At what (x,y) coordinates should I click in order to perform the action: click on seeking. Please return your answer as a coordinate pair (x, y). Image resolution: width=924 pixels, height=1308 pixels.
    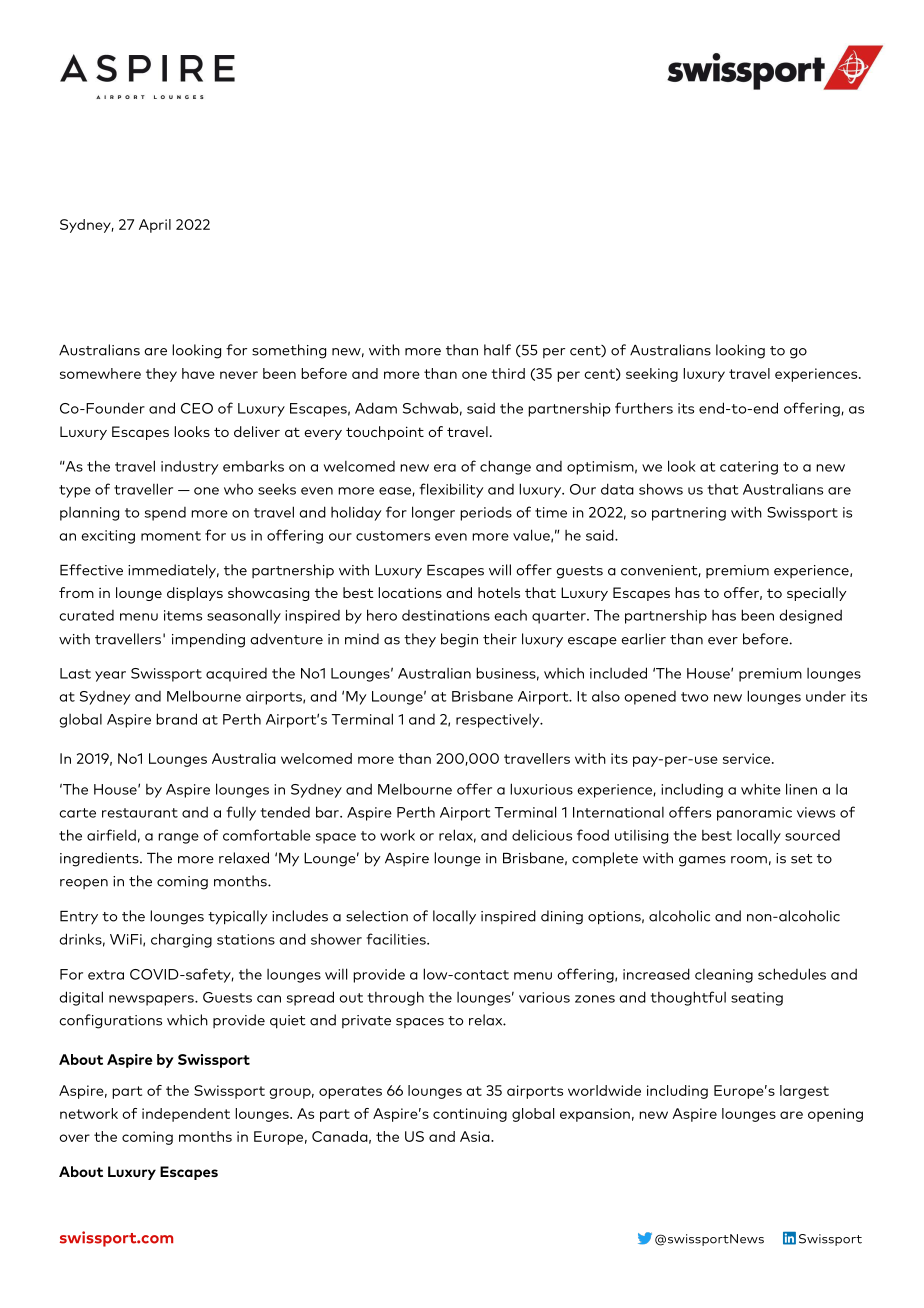
    Looking at the image, I should click on (652, 375).
